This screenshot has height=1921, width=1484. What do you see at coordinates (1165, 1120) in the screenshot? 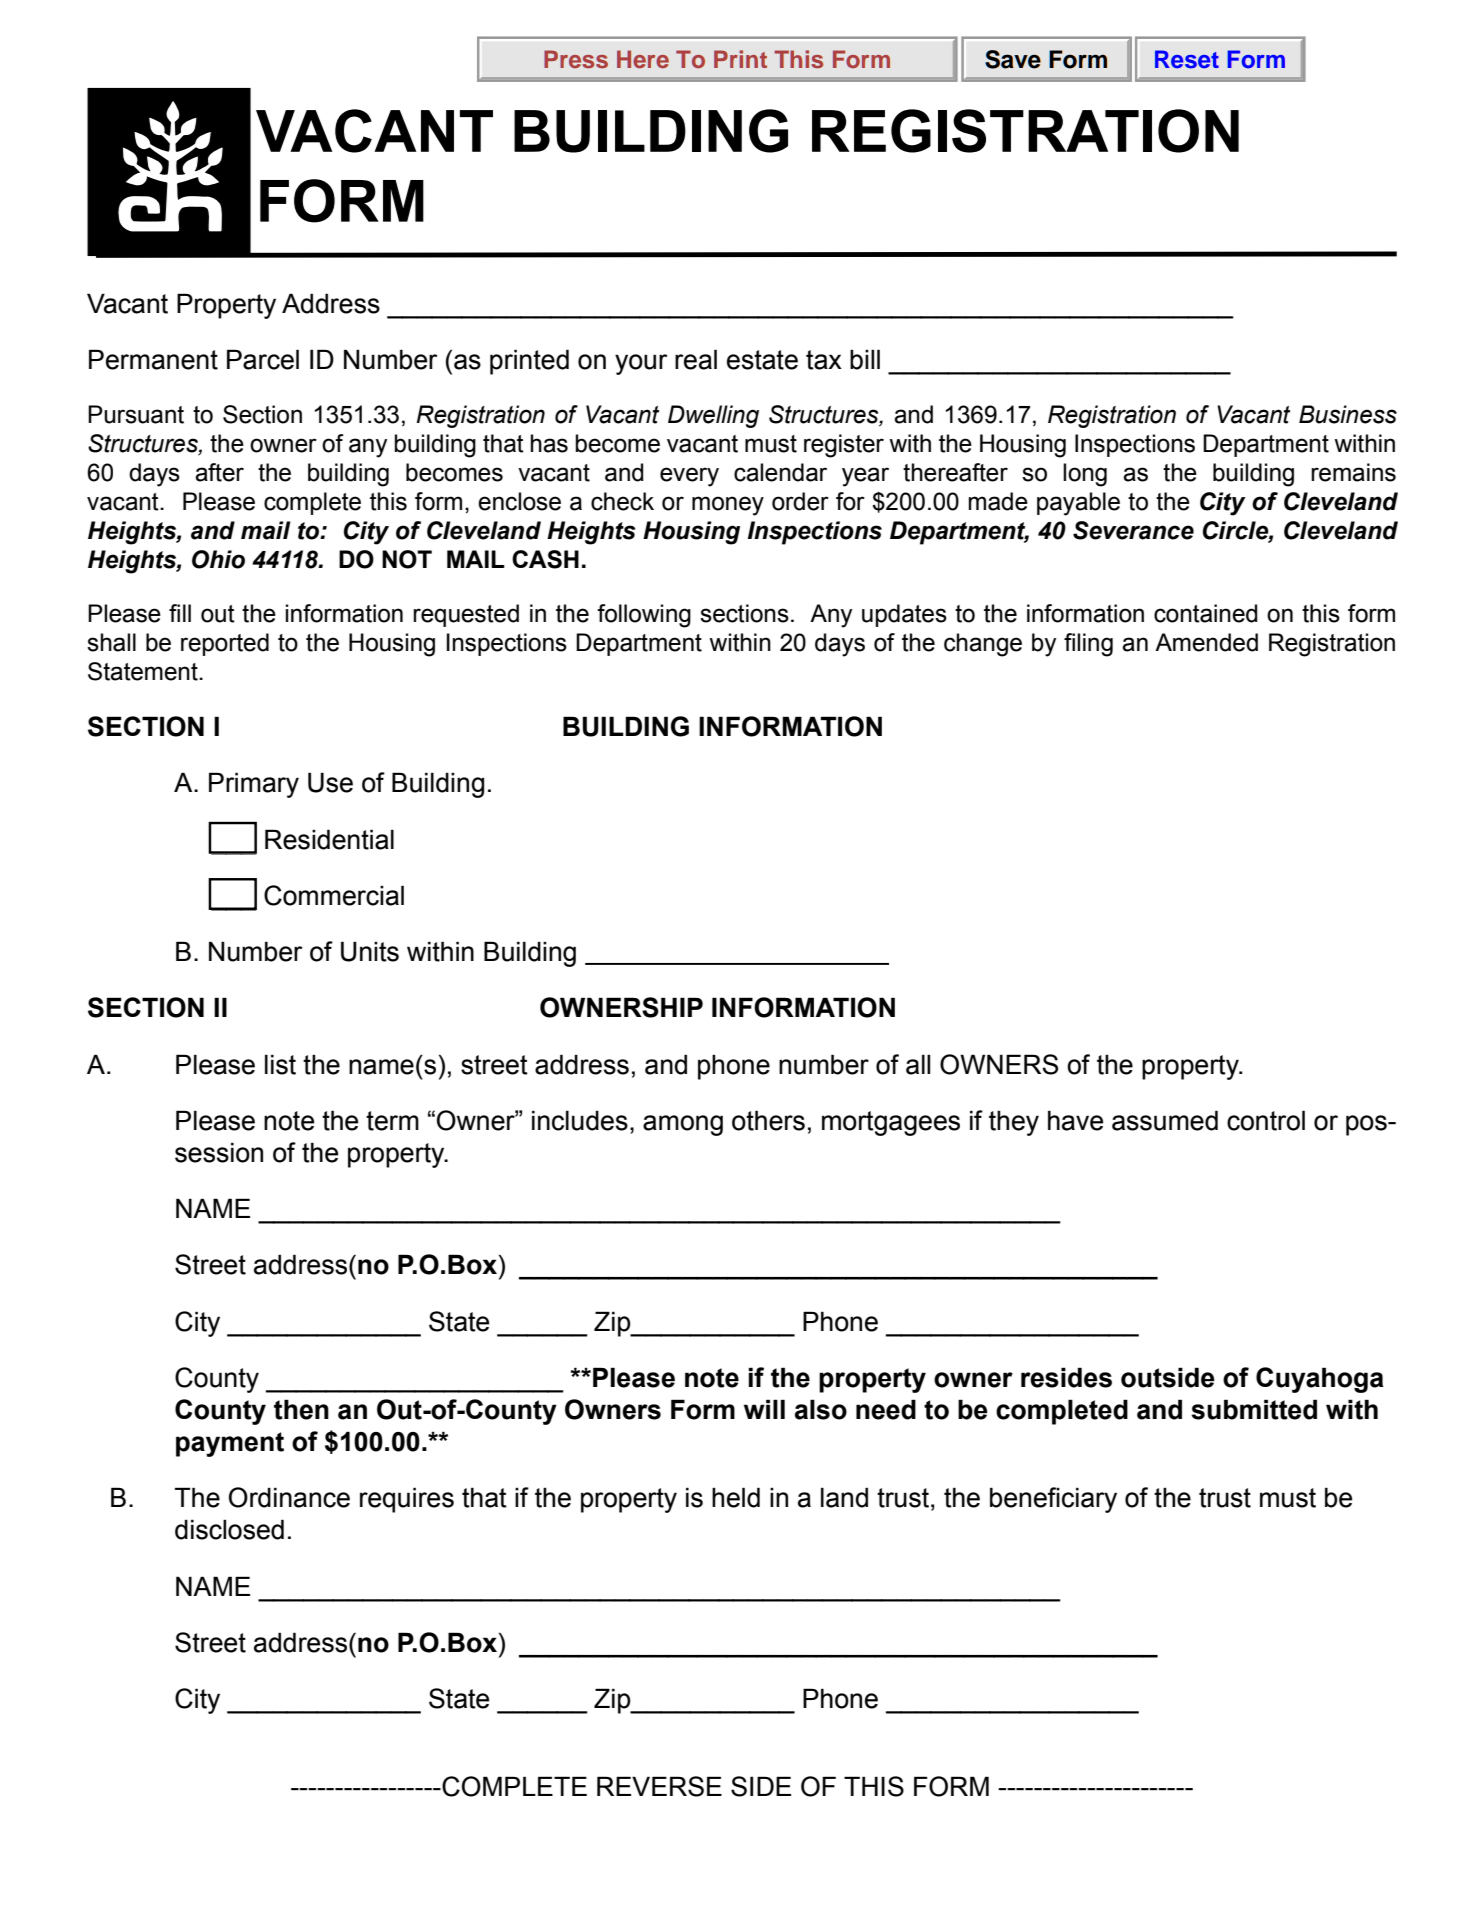
I see `assumed` at bounding box center [1165, 1120].
